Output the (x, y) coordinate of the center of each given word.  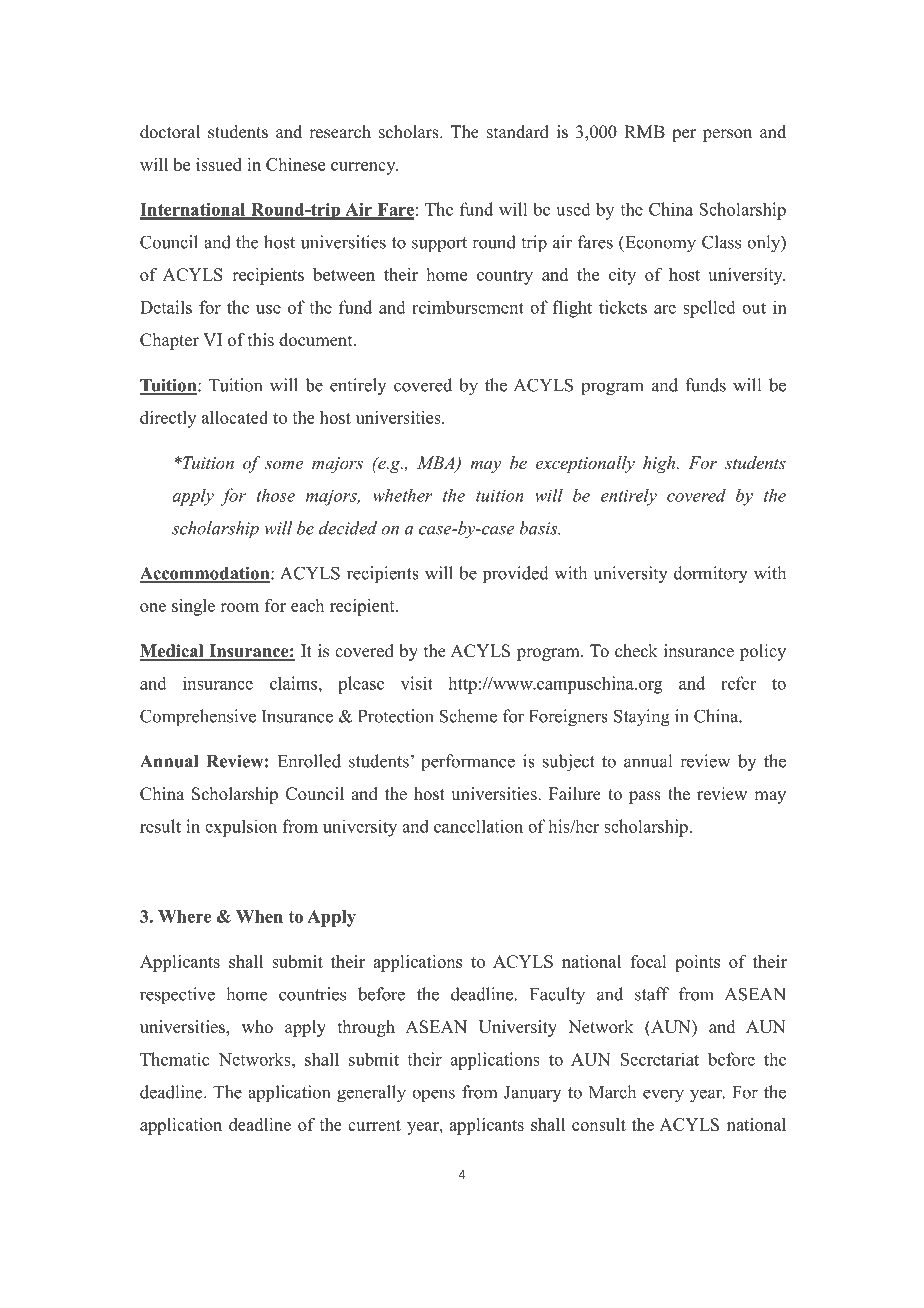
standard (518, 132)
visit (417, 683)
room (239, 607)
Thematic (175, 1059)
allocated (235, 417)
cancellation (478, 826)
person (727, 135)
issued (219, 164)
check (636, 651)
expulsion (241, 828)
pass (645, 797)
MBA (437, 463)
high (660, 464)
